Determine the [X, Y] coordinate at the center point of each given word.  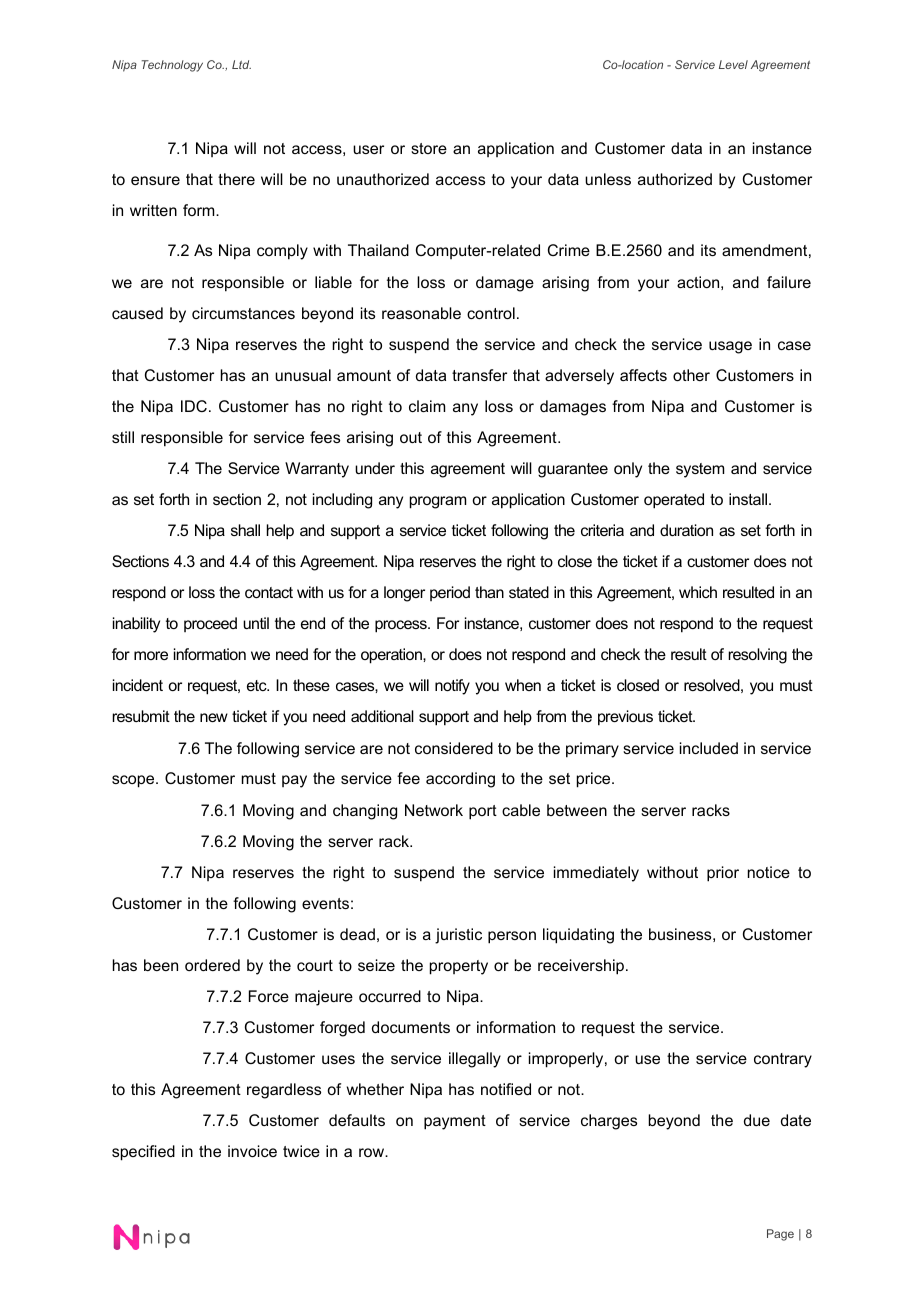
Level [733, 64]
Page [780, 1235]
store [429, 148]
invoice [252, 1151]
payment [455, 1122]
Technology [172, 66]
